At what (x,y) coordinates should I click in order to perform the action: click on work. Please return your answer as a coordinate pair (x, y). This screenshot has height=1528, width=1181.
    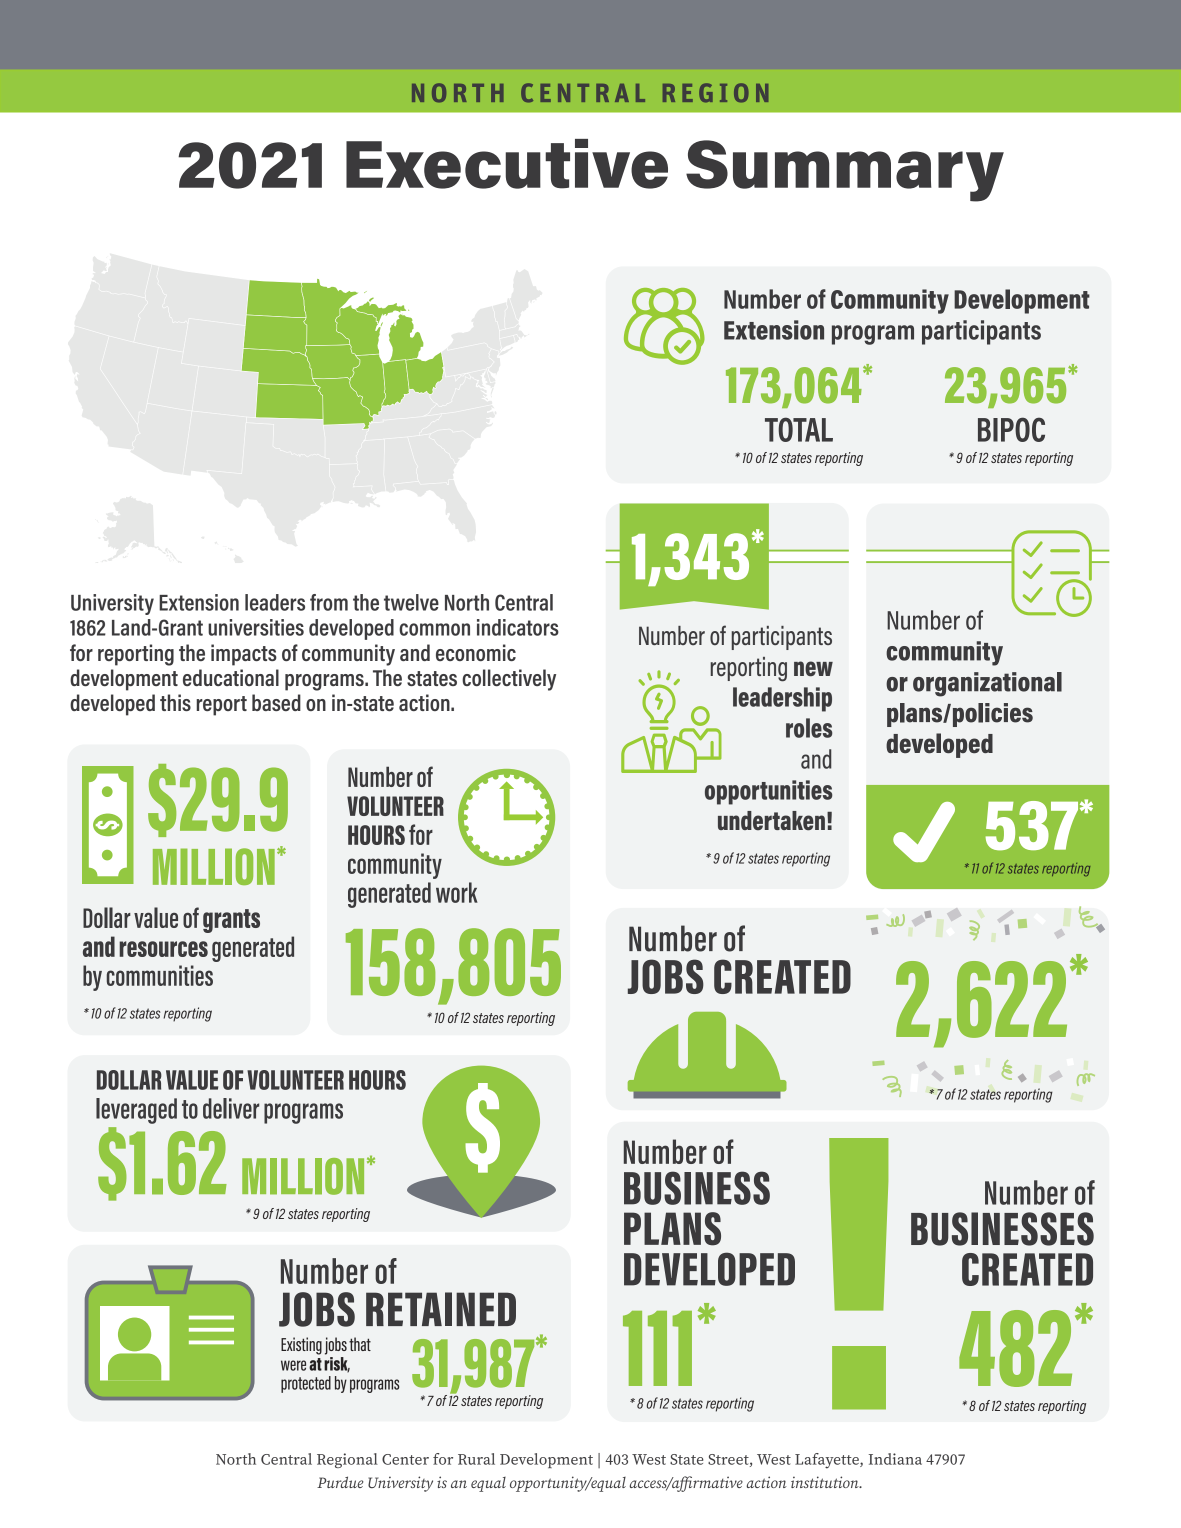
    Looking at the image, I should click on (457, 892).
